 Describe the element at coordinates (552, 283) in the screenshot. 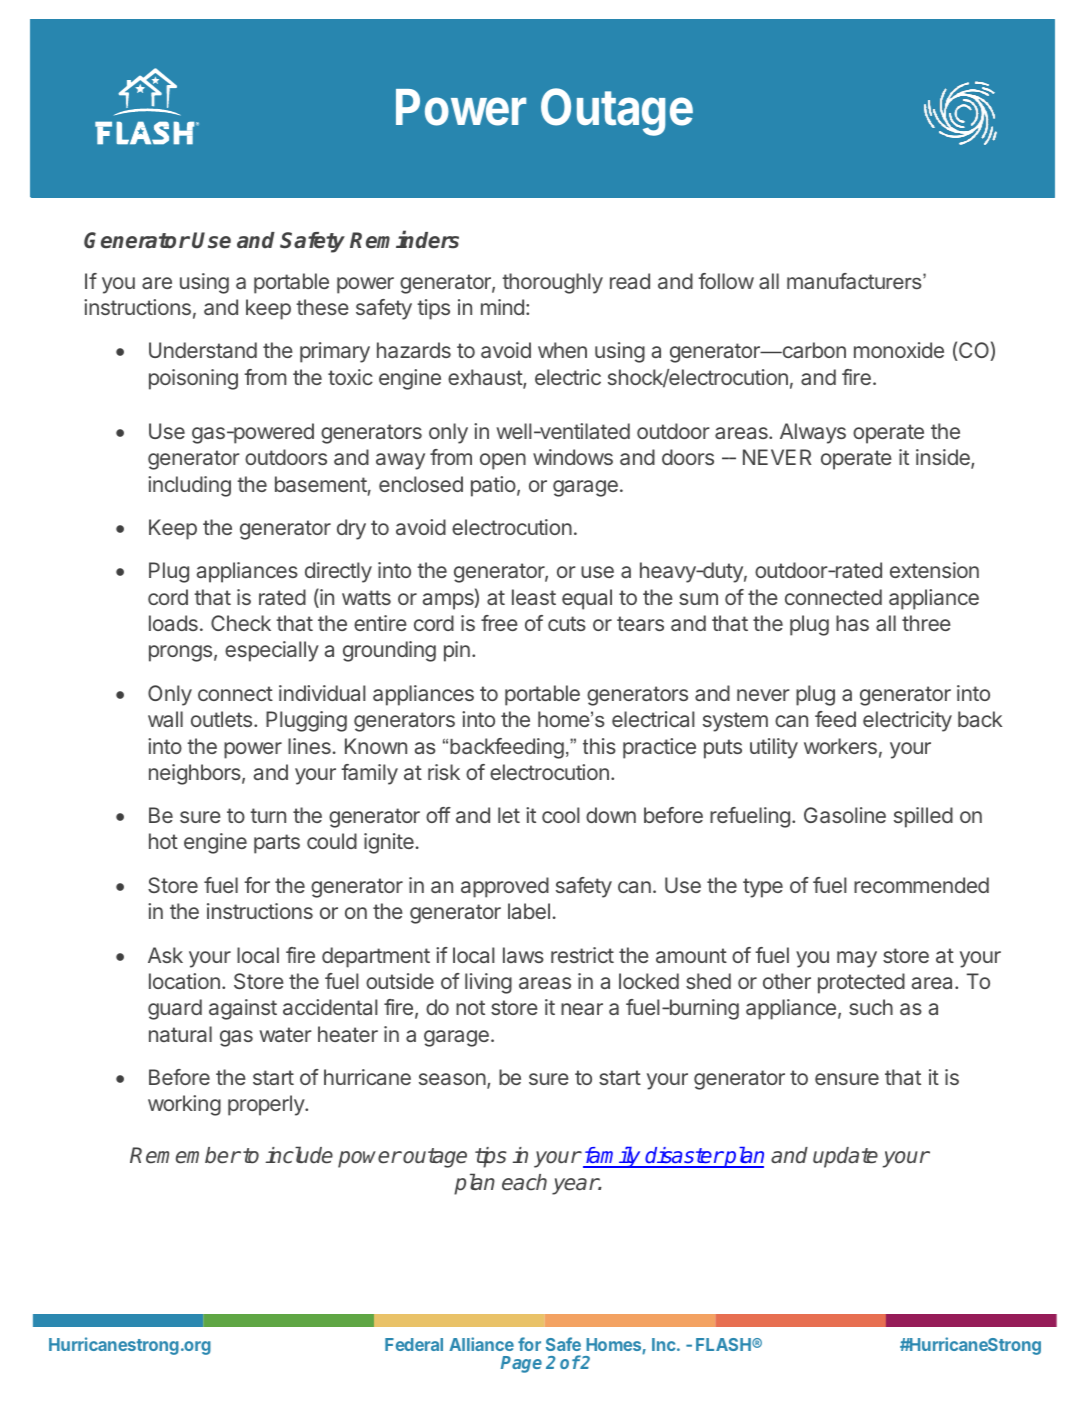

I see `thoroughly` at that location.
